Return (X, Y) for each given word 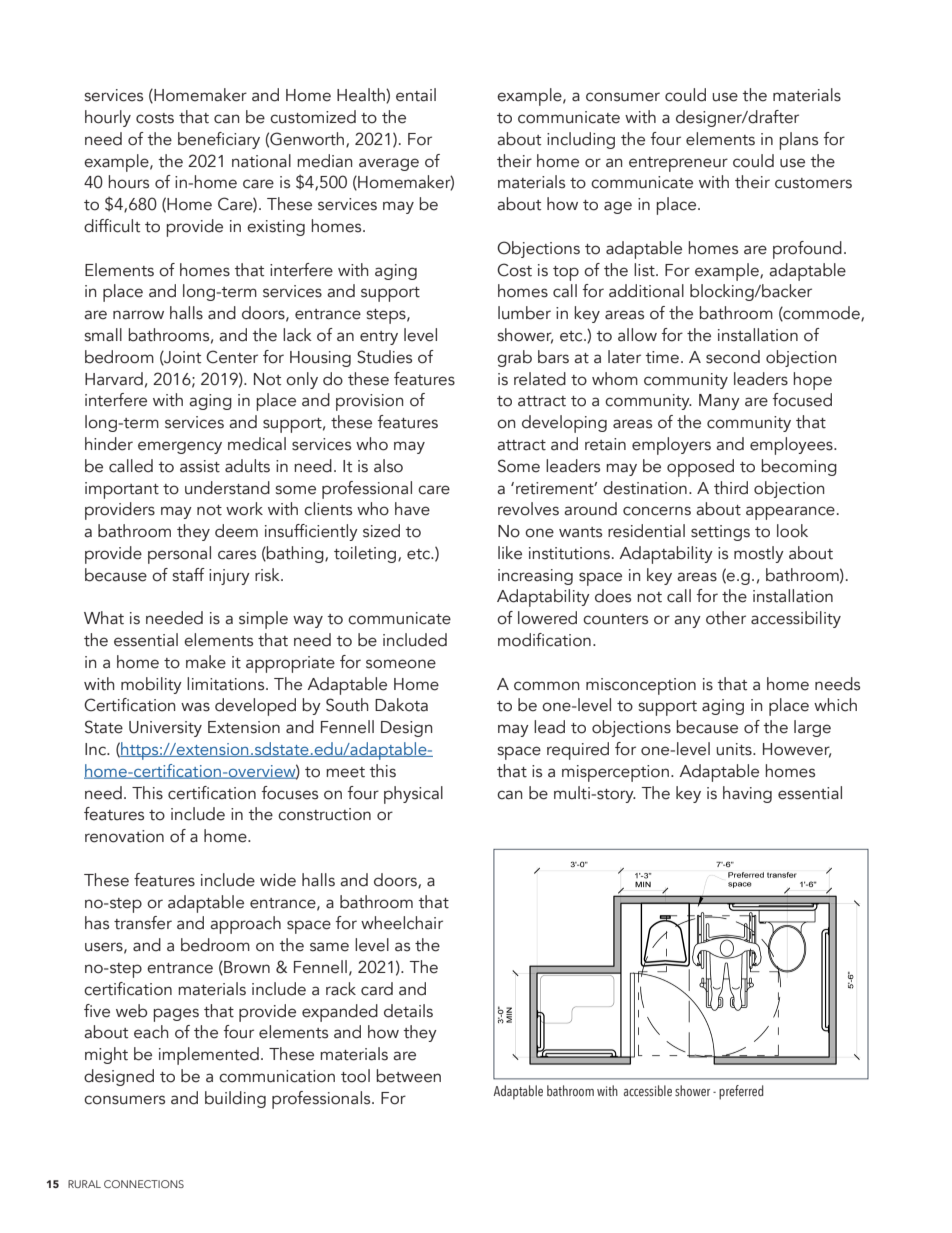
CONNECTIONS (144, 1184)
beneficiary (219, 140)
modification (544, 640)
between (408, 1076)
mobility (151, 685)
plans (798, 141)
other (726, 618)
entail (416, 95)
